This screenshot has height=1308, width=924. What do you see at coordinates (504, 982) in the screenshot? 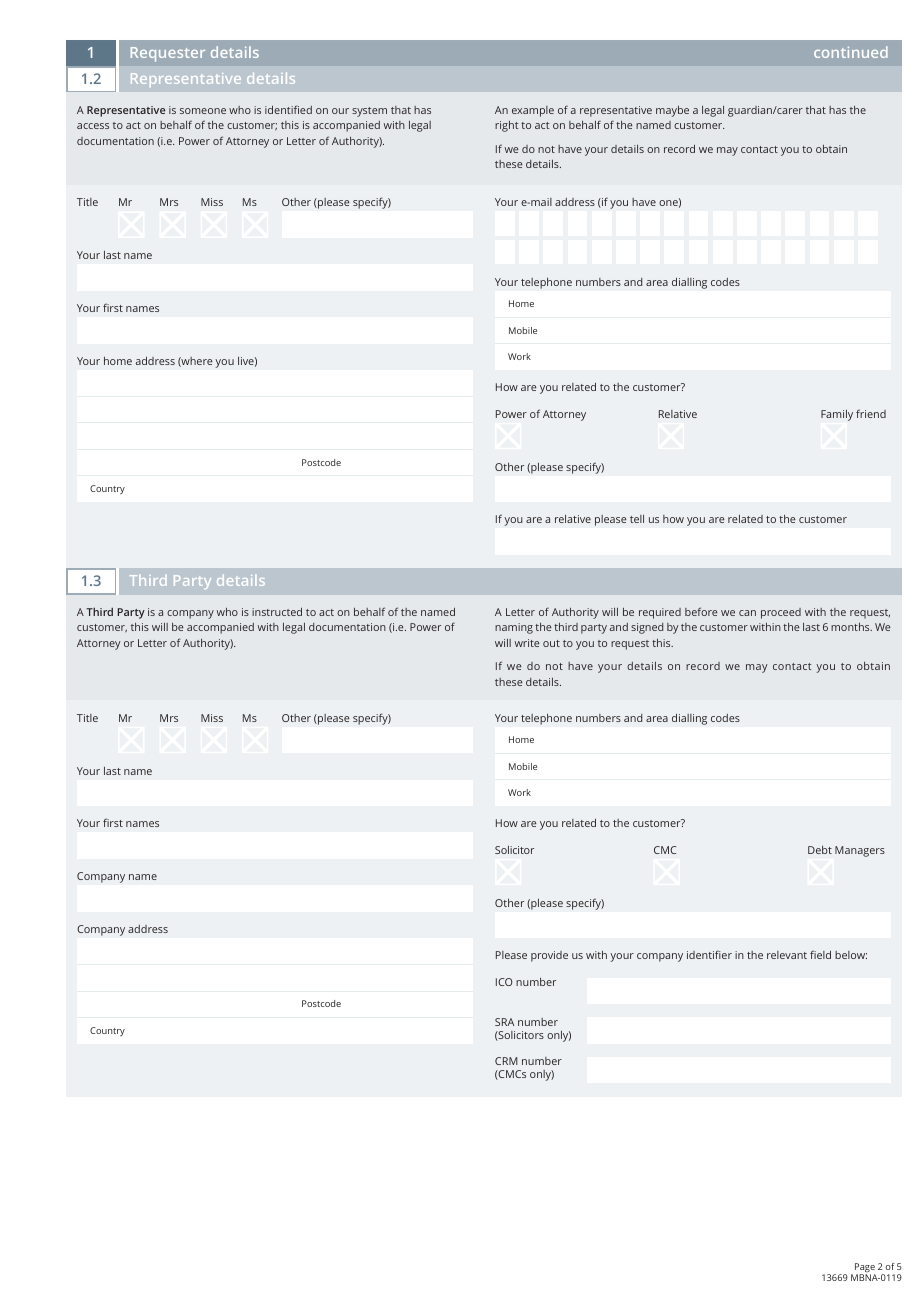
I see `ICO` at bounding box center [504, 982].
